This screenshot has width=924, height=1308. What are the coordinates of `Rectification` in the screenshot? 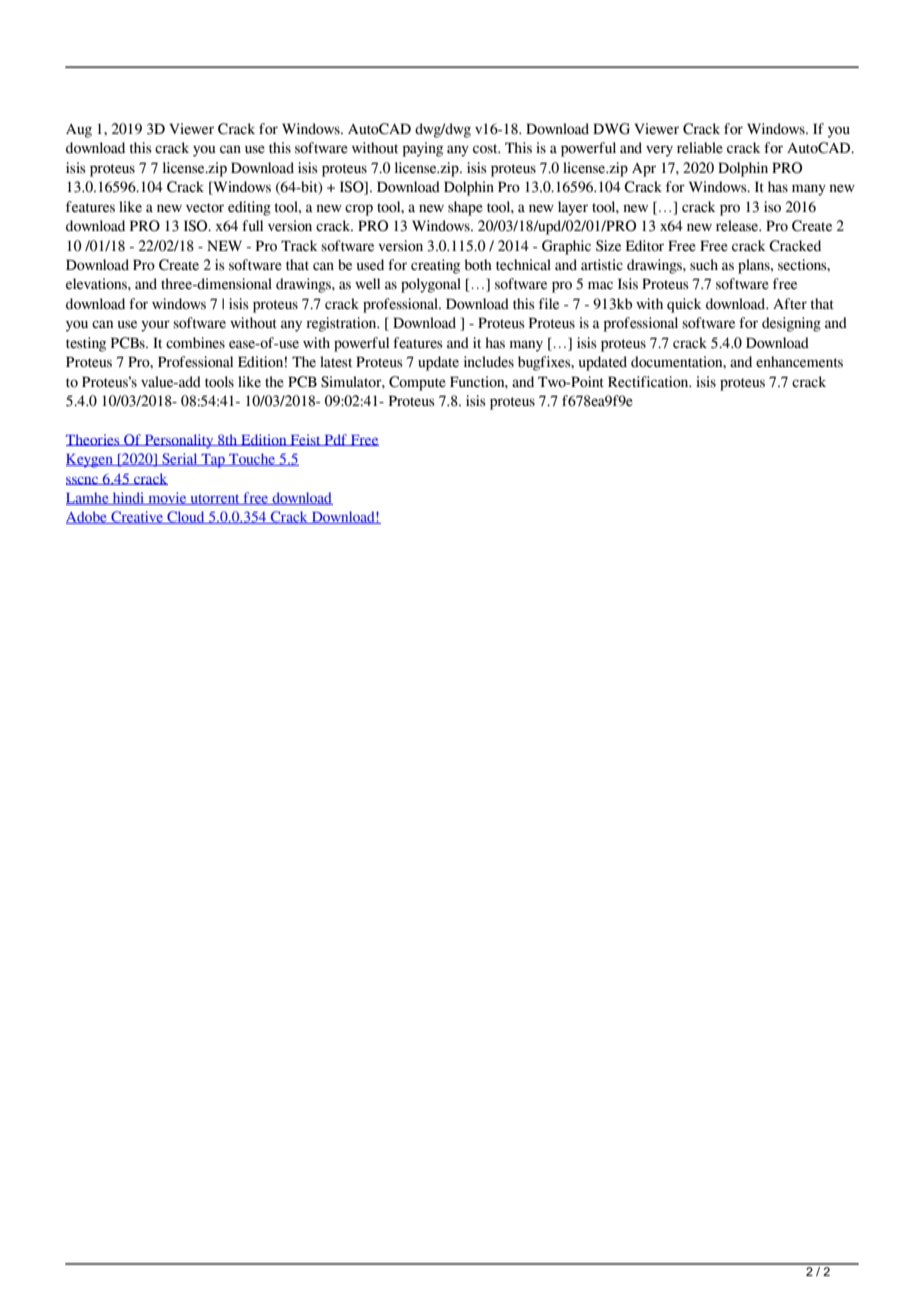 It's located at (649, 382).
